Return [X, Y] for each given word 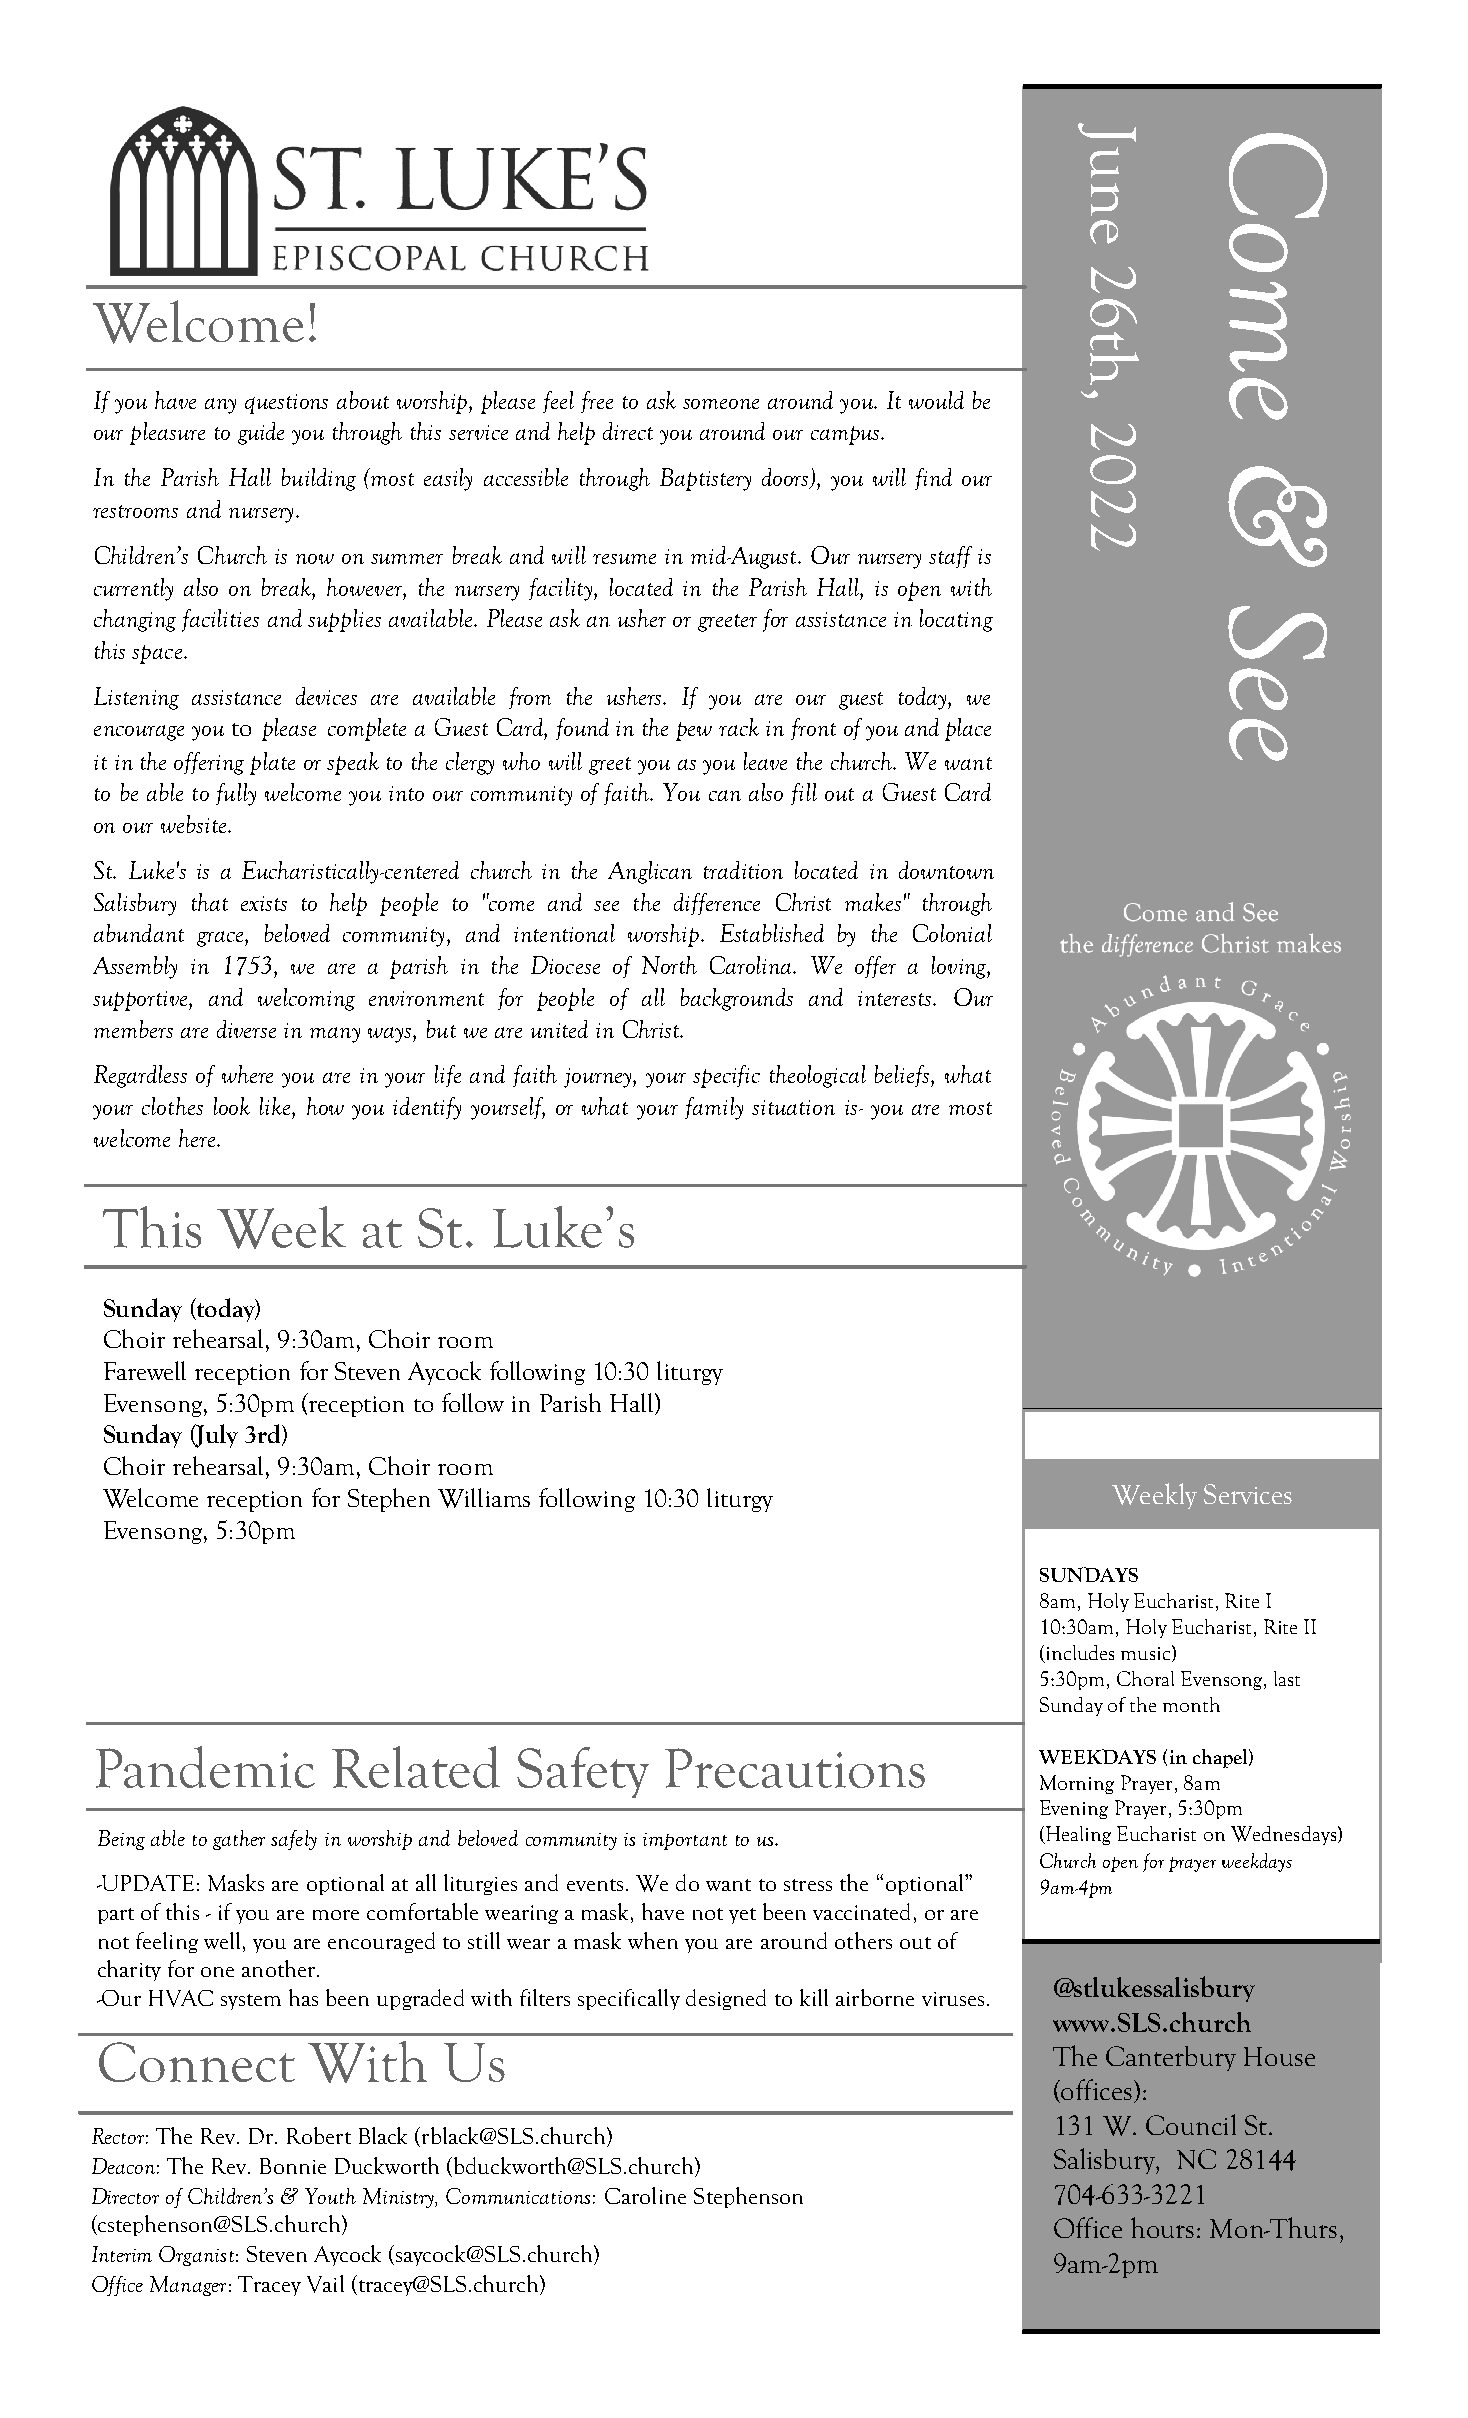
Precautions [795, 1768]
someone [721, 404]
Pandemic [205, 1767]
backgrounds [737, 999]
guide [261, 433]
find [933, 479]
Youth [330, 2196]
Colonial [952, 933]
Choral [1145, 1678]
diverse [246, 1029]
